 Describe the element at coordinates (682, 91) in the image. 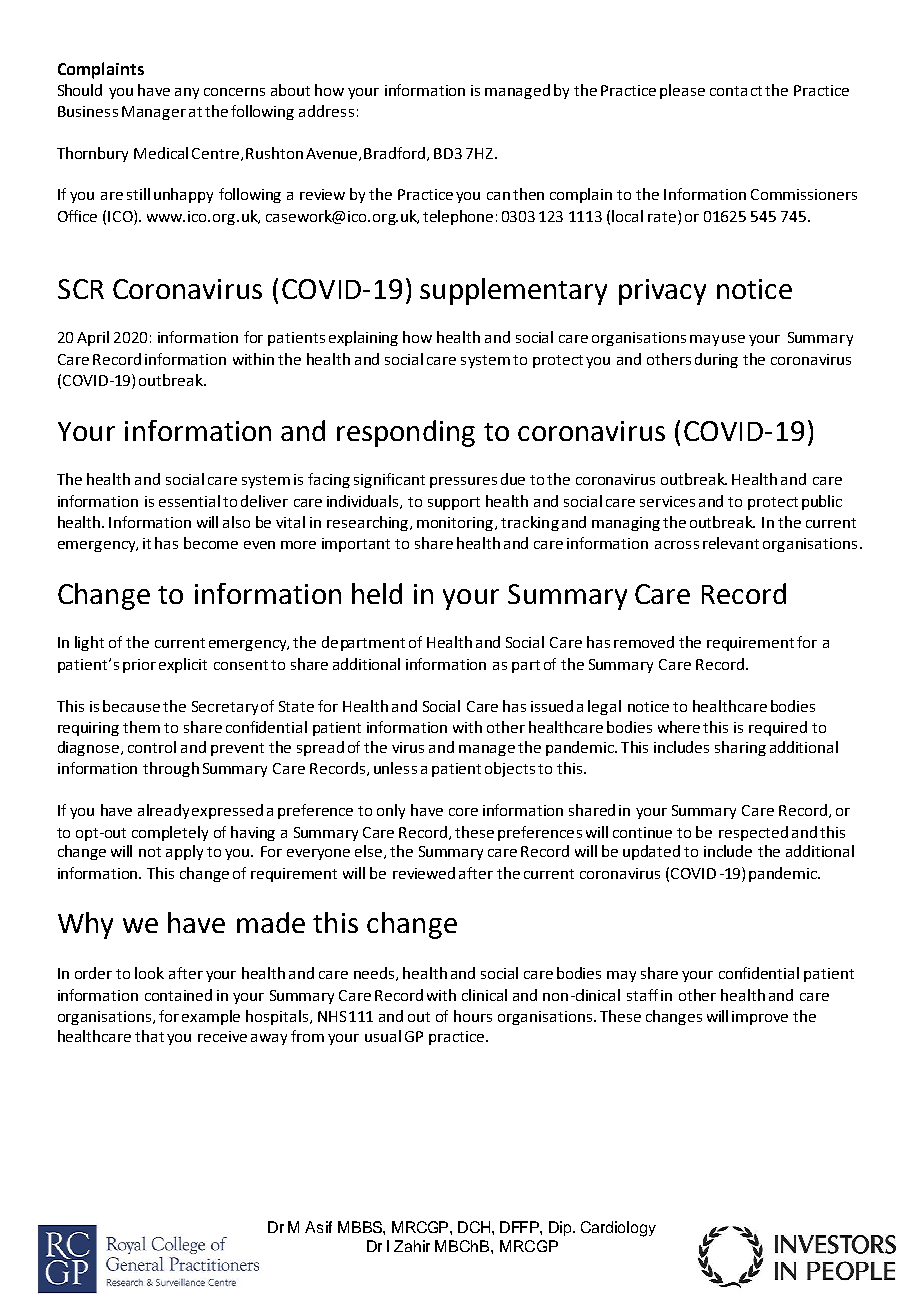

I see `please` at that location.
